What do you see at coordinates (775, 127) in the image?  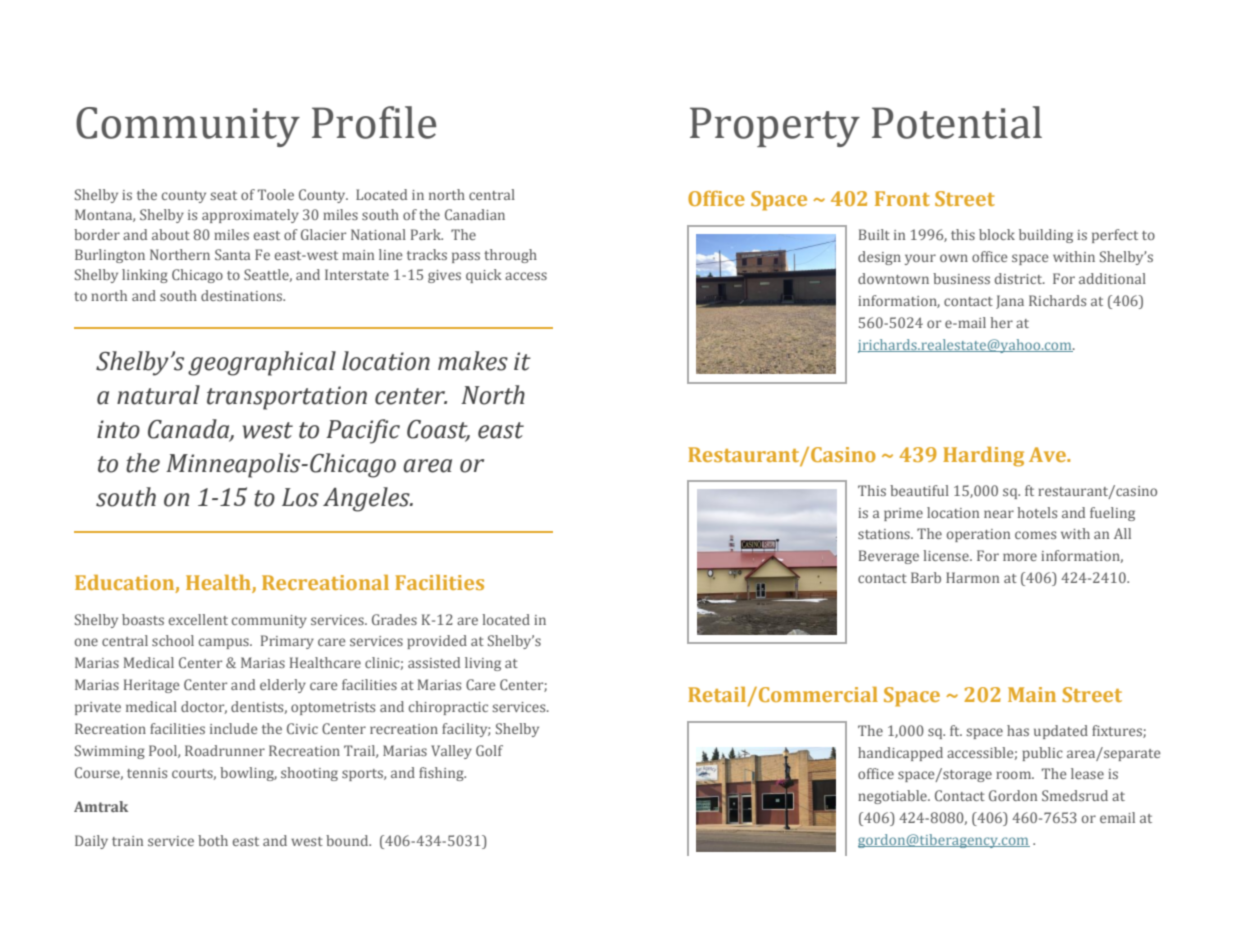 I see `Property` at bounding box center [775, 127].
